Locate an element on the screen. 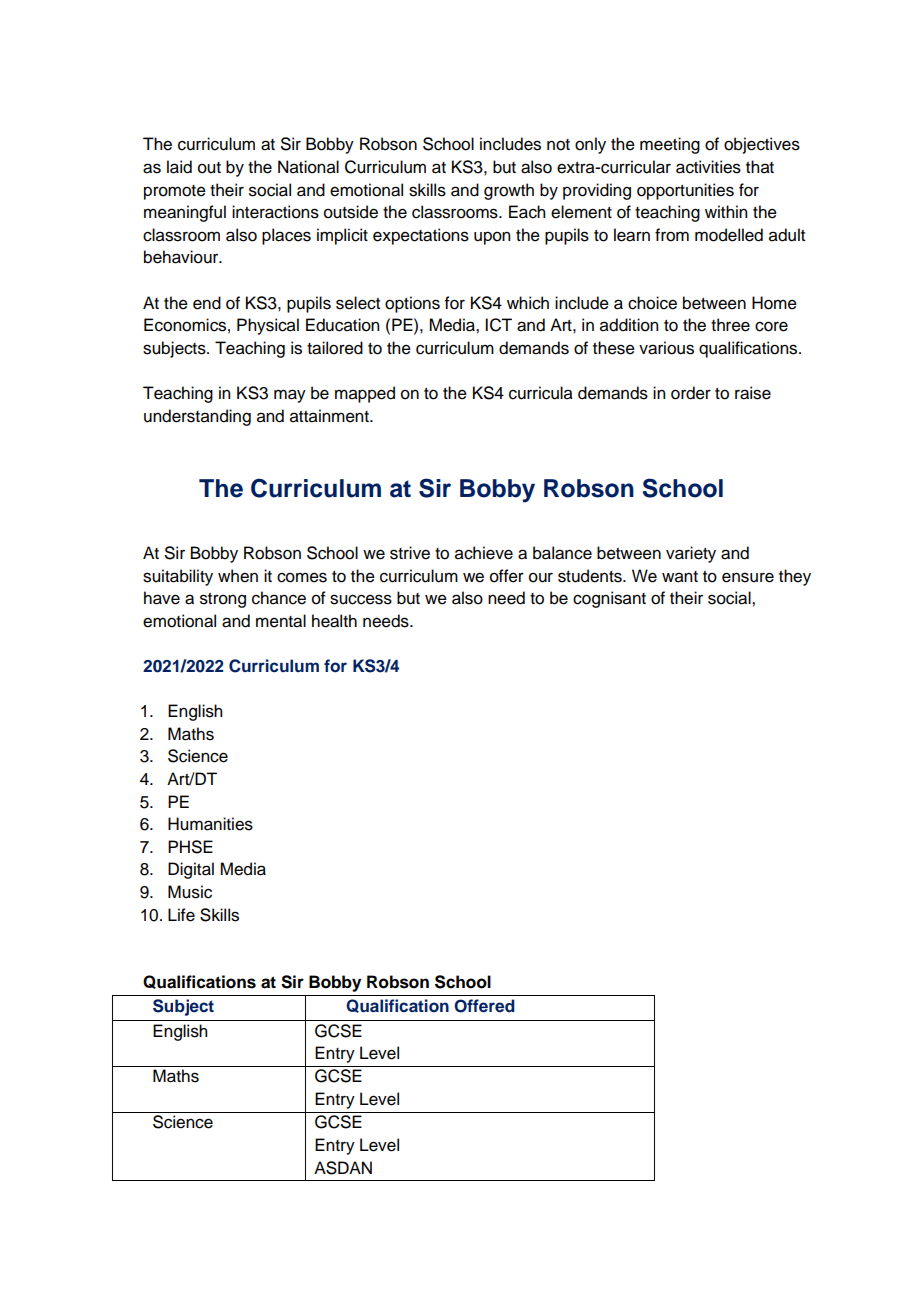  growth is located at coordinates (509, 191).
